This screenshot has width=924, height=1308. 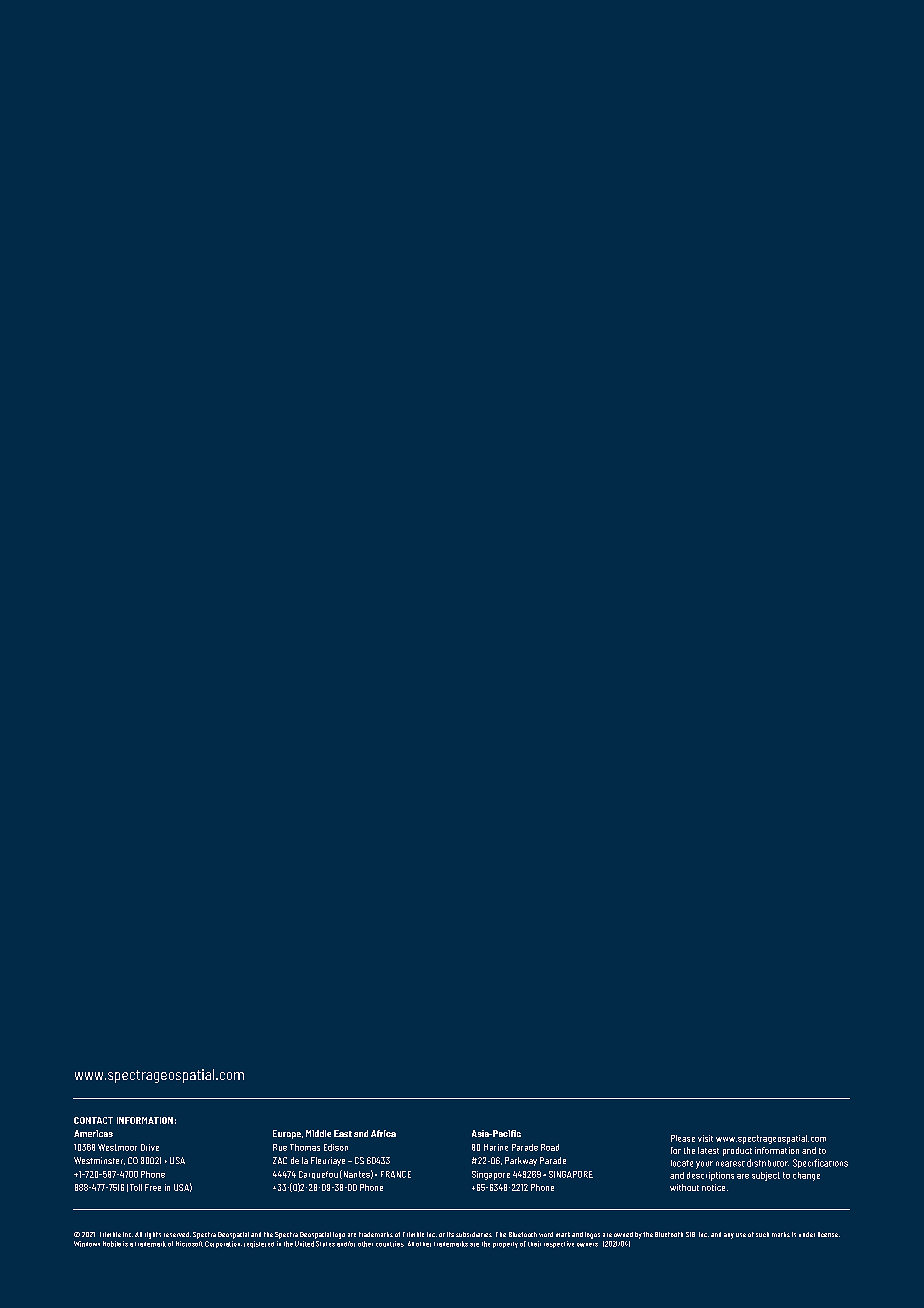 What do you see at coordinates (396, 1174) in the screenshot?
I see `FRANCE` at bounding box center [396, 1174].
